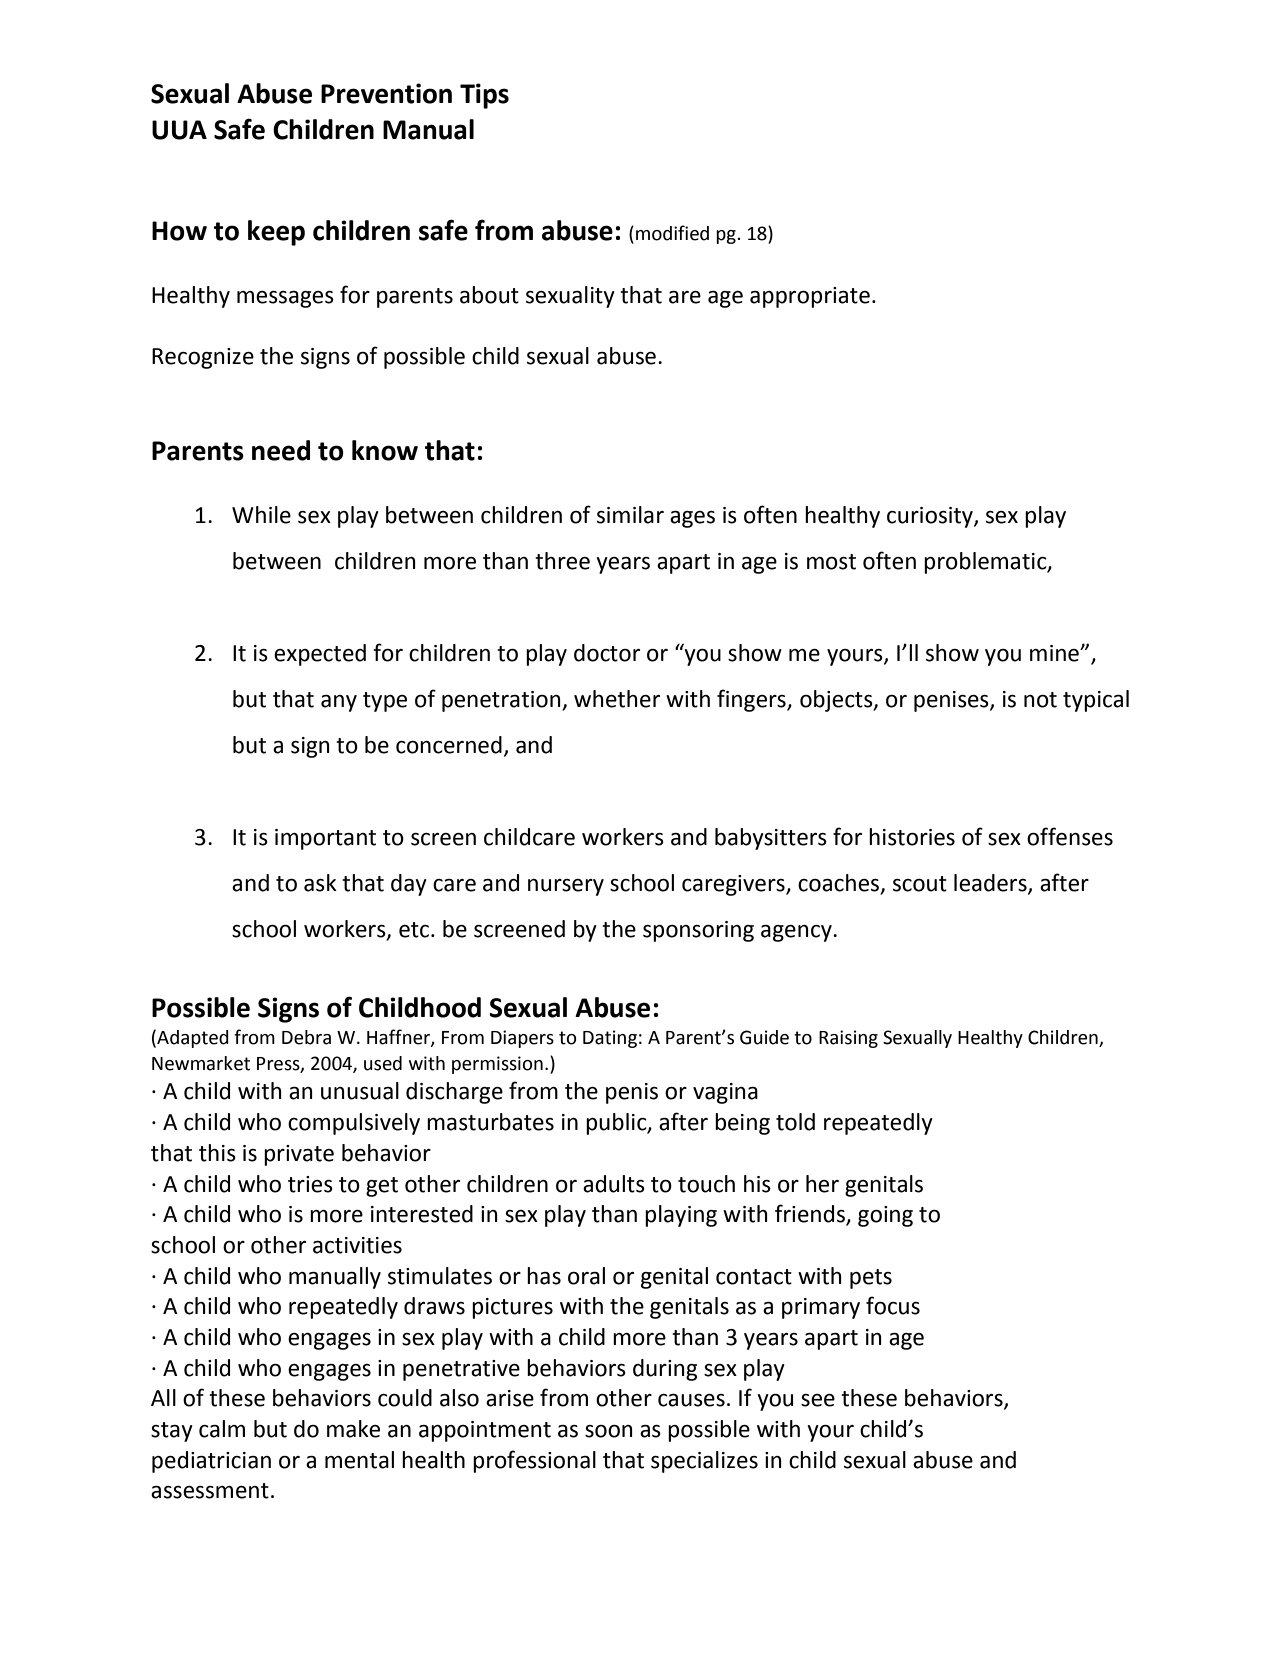  I want to click on soon, so click(609, 1431).
